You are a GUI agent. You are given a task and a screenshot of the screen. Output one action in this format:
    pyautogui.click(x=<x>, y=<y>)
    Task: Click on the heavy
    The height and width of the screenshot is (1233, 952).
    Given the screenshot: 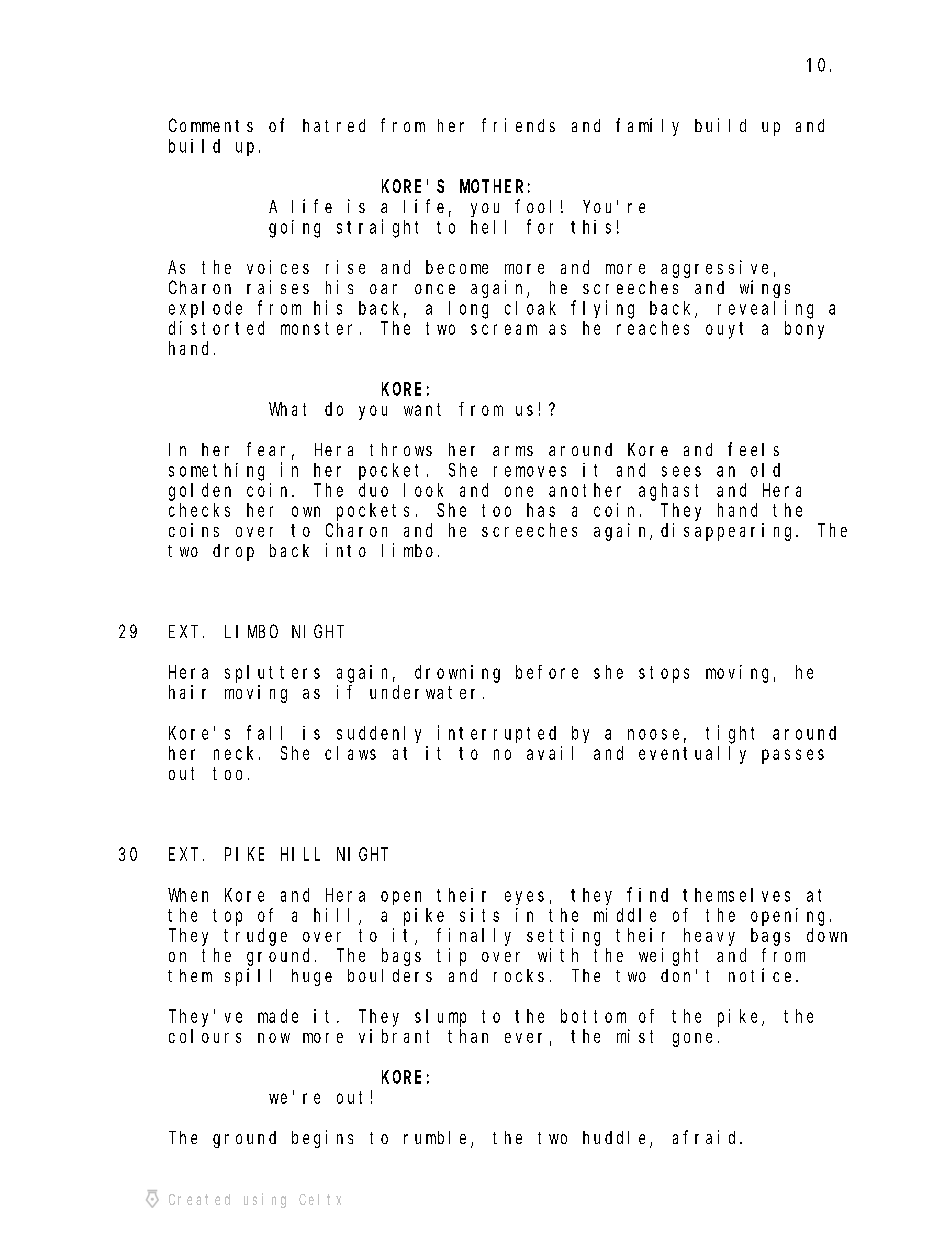 What is the action you would take?
    pyautogui.click(x=709, y=937)
